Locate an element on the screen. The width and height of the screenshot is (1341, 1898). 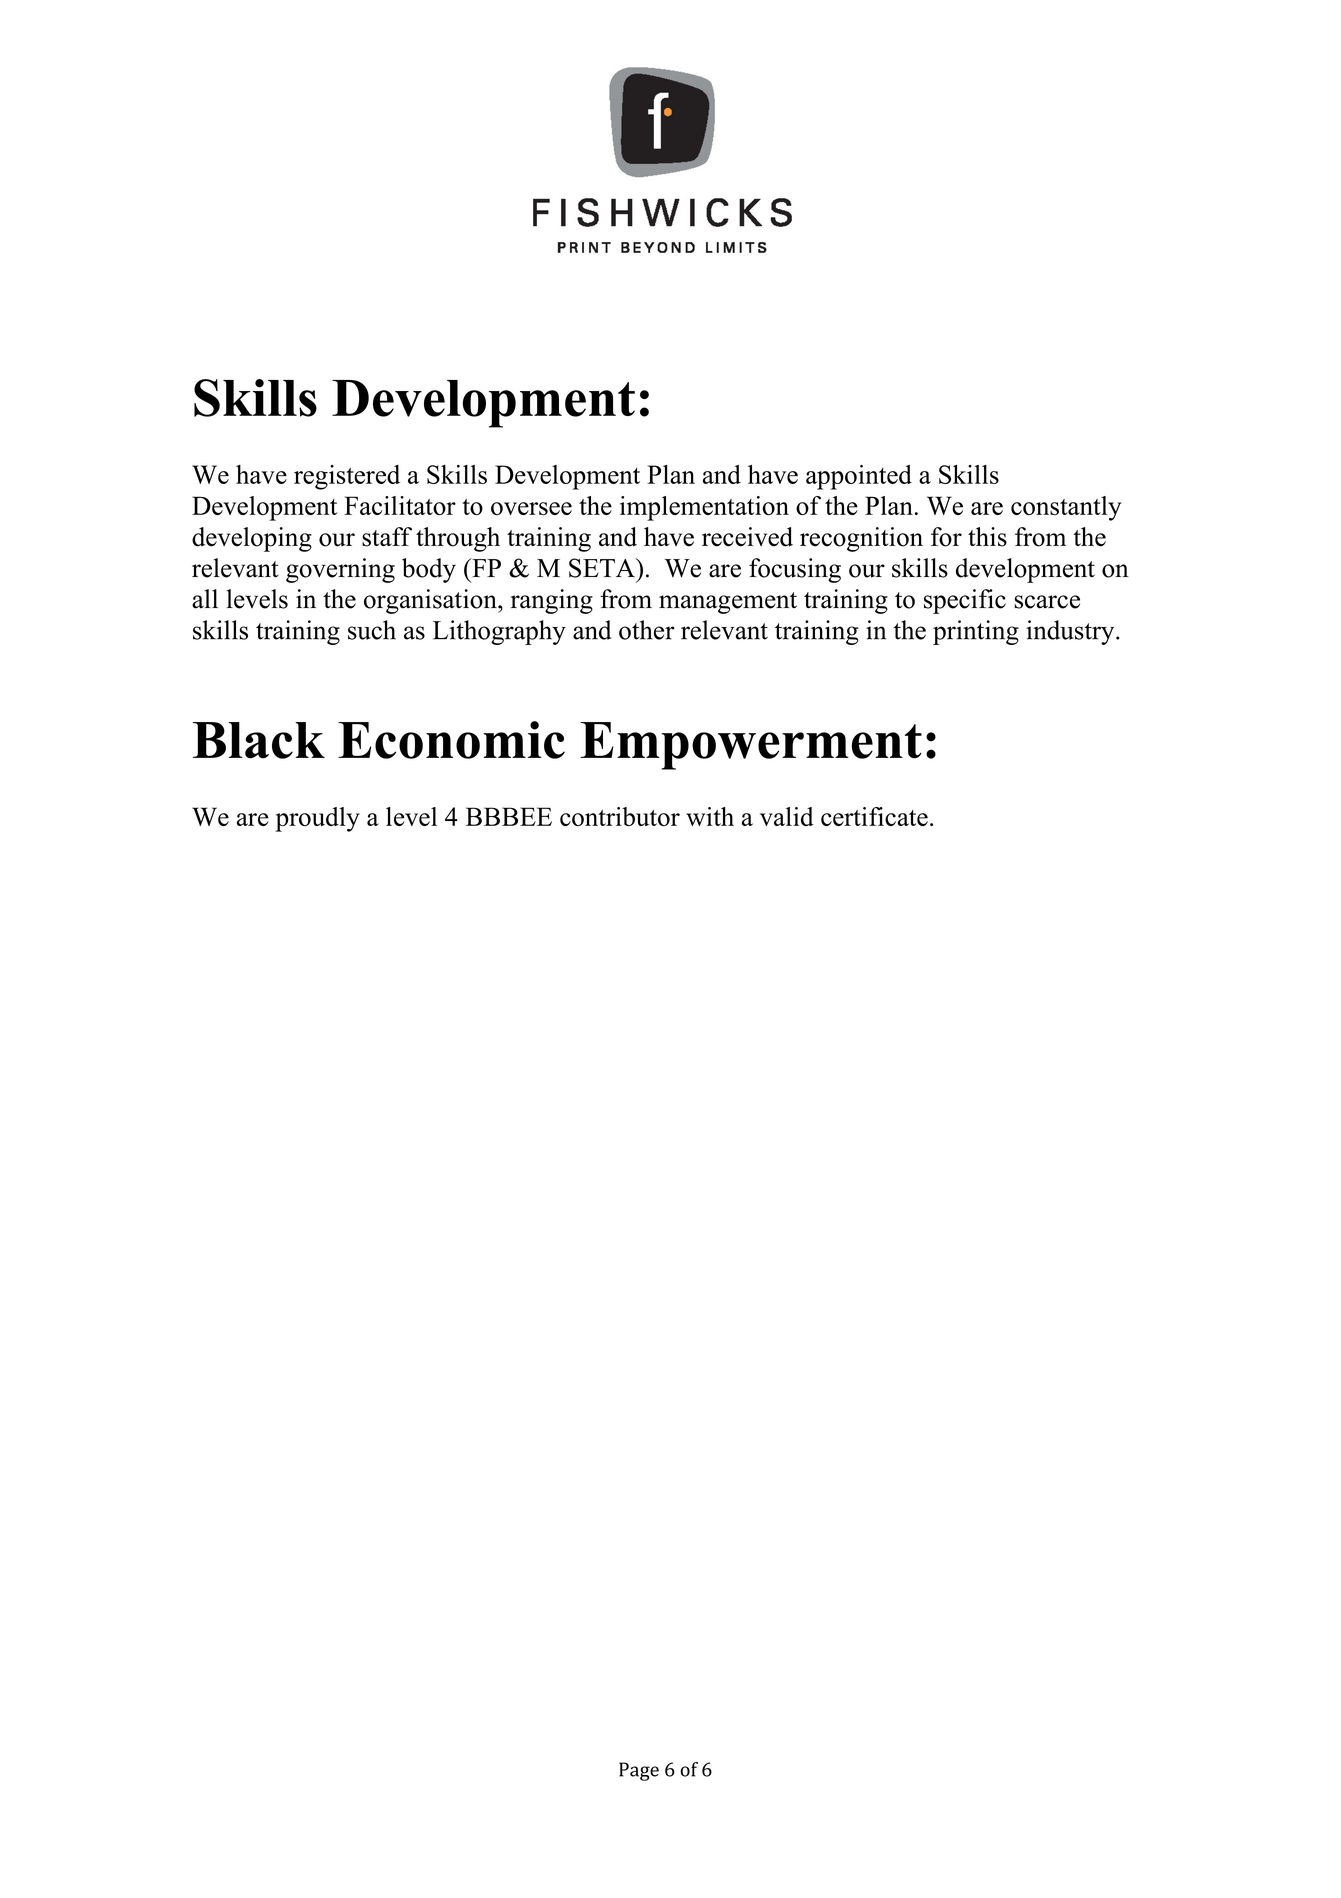
printing is located at coordinates (976, 632).
